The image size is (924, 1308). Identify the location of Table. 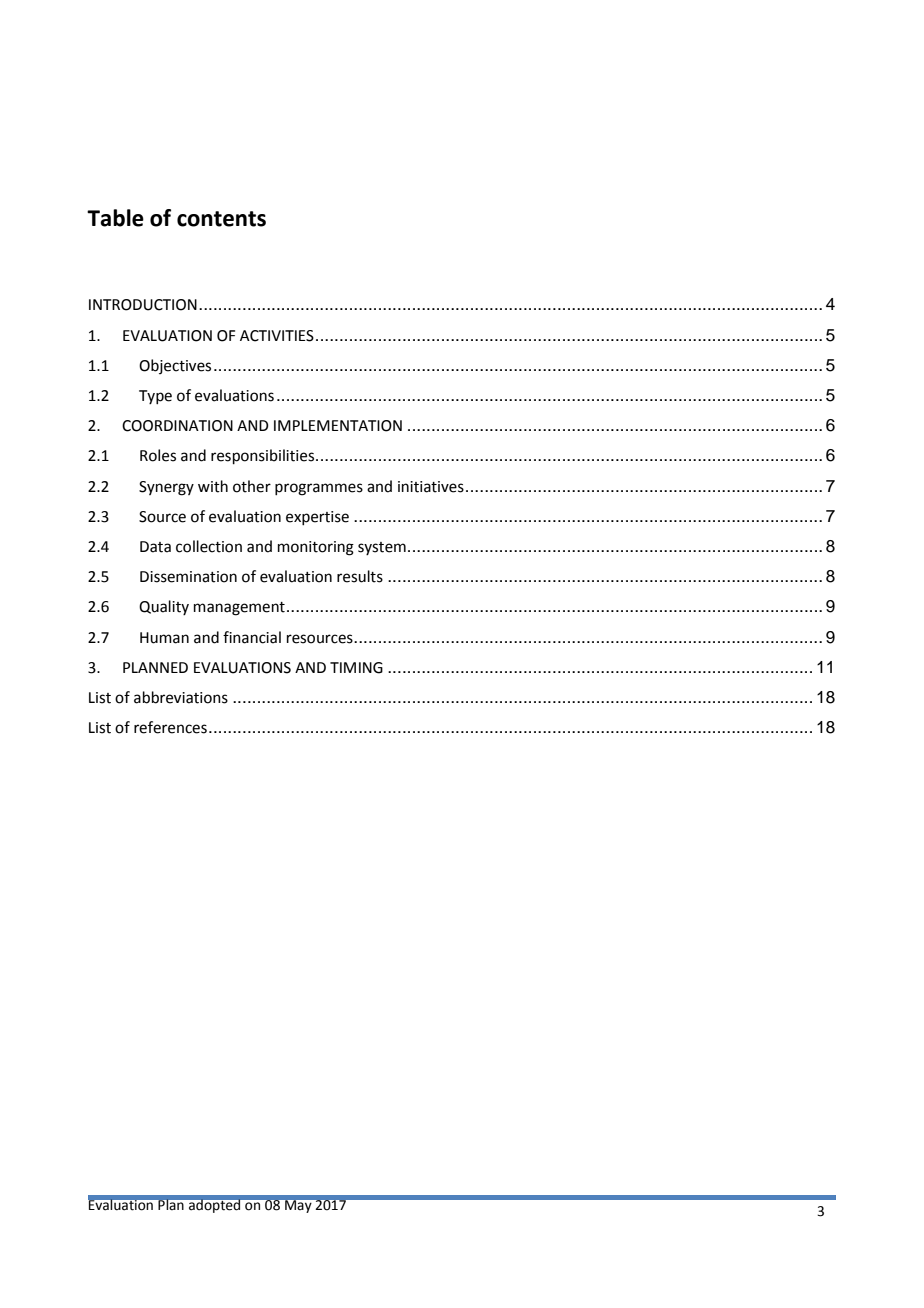
(115, 218).
